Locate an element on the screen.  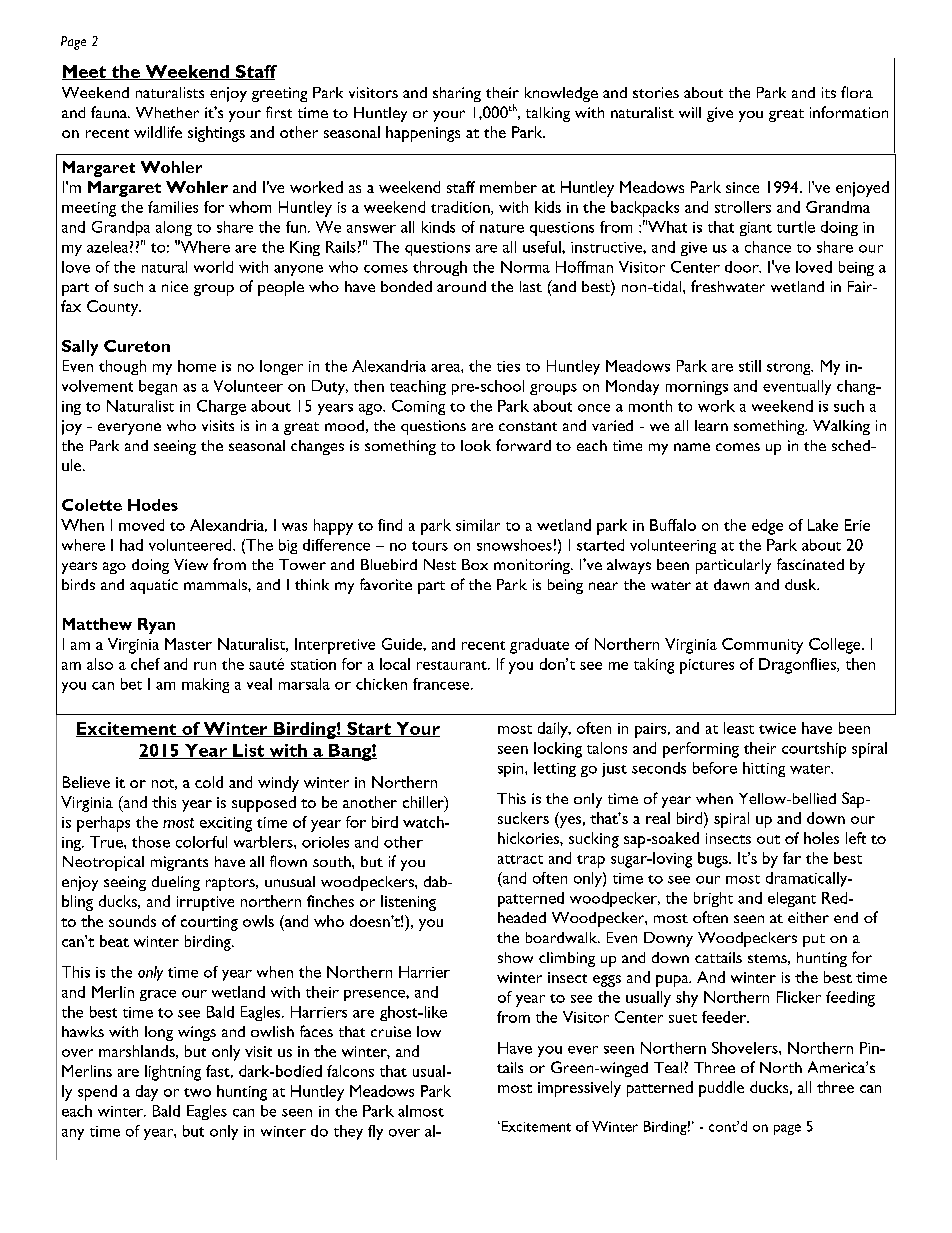
will is located at coordinates (690, 112).
